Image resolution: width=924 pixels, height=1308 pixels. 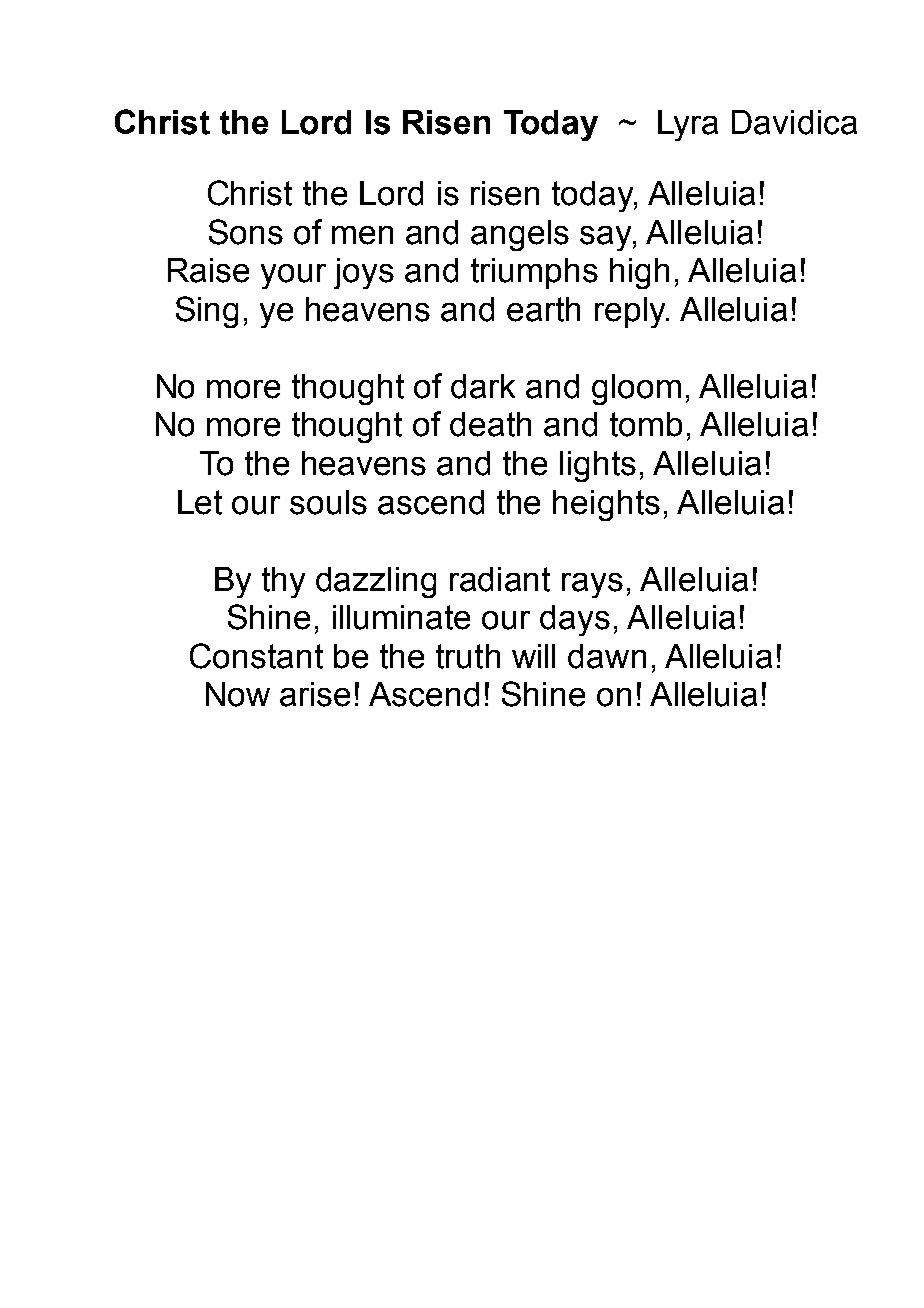 I want to click on Sons, so click(x=246, y=232).
